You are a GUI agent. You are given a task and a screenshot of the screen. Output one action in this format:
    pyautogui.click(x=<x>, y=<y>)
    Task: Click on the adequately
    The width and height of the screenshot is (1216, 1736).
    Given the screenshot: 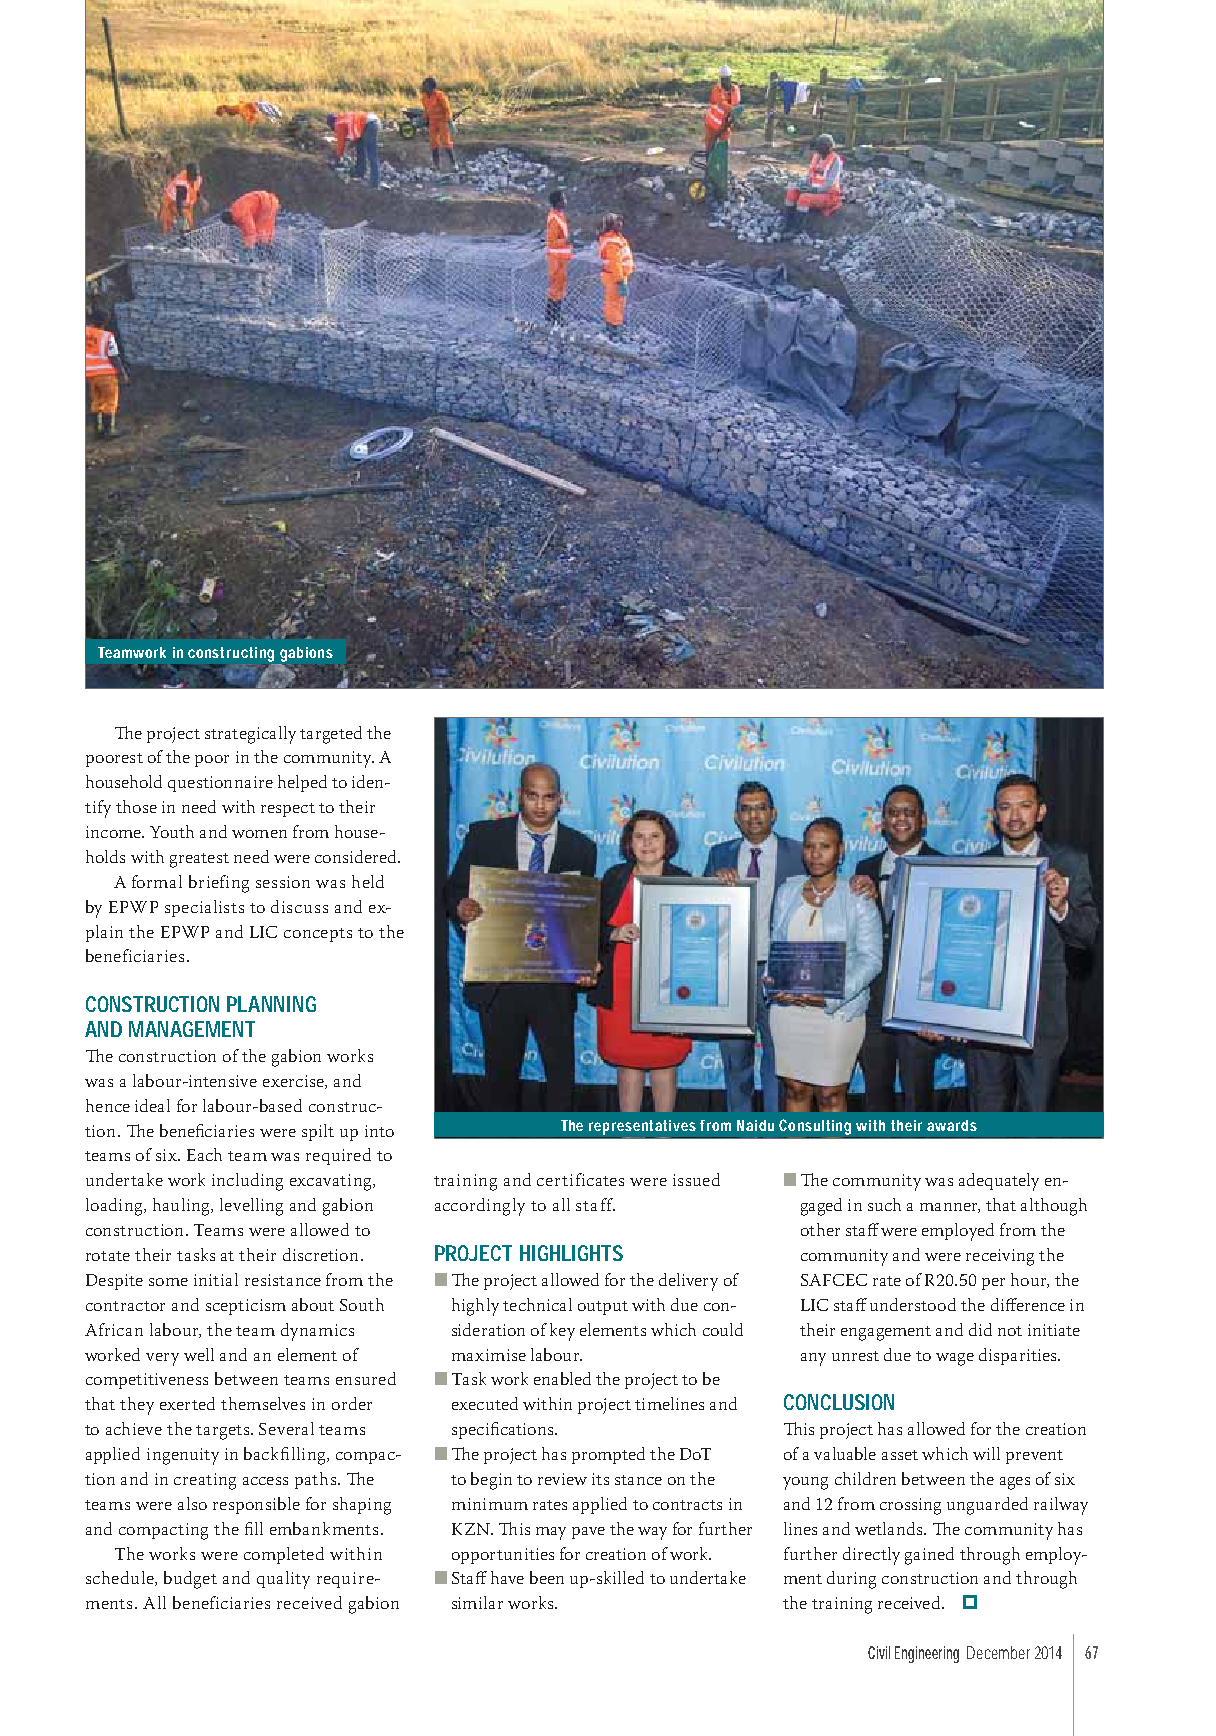 What is the action you would take?
    pyautogui.click(x=999, y=1182)
